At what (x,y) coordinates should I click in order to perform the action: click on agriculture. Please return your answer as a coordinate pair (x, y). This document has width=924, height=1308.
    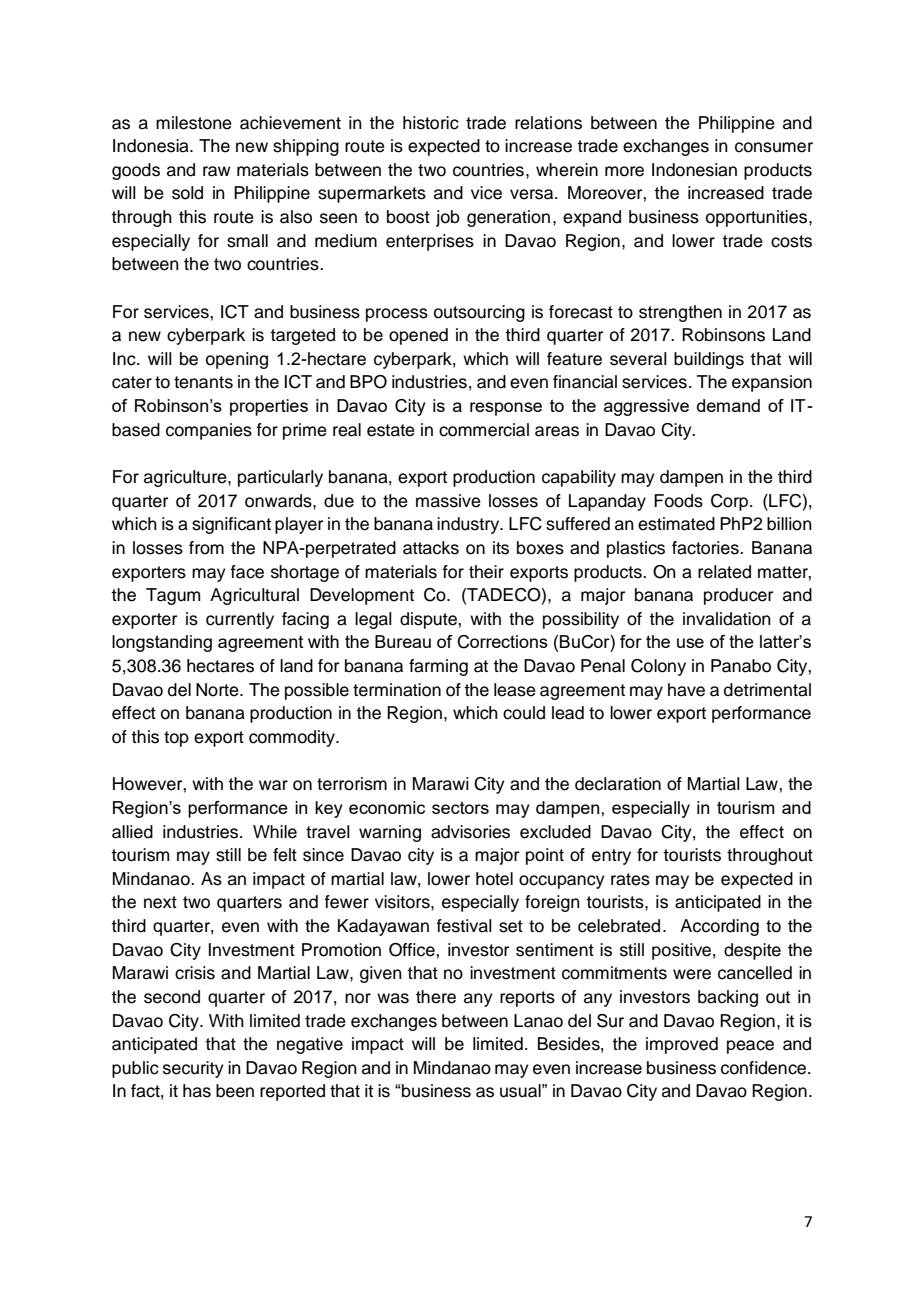
    Looking at the image, I should click on (186, 478).
